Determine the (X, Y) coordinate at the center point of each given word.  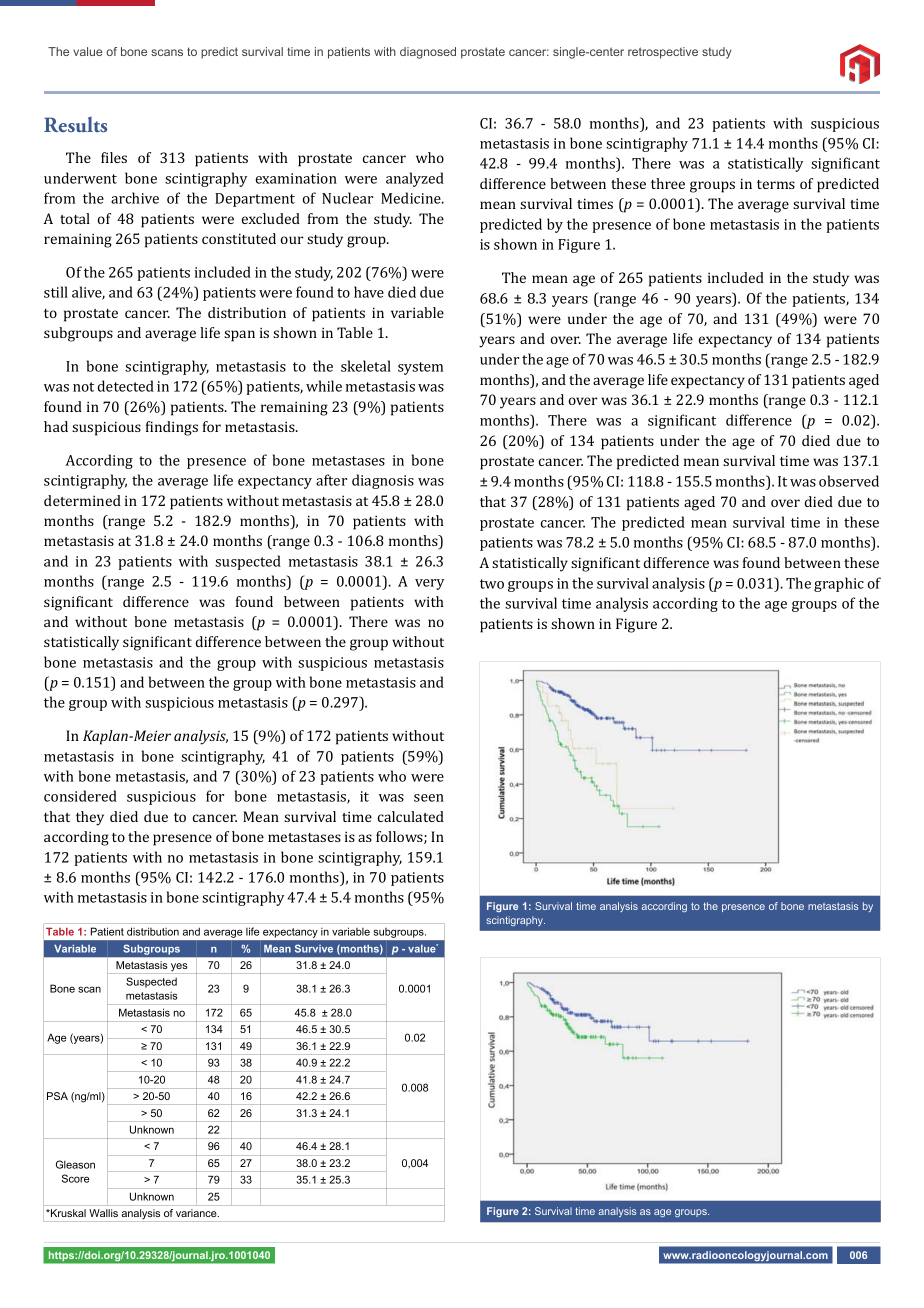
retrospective (663, 53)
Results (75, 124)
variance (197, 1213)
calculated (411, 816)
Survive (314, 948)
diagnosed (428, 53)
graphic (839, 584)
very (429, 584)
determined (82, 500)
